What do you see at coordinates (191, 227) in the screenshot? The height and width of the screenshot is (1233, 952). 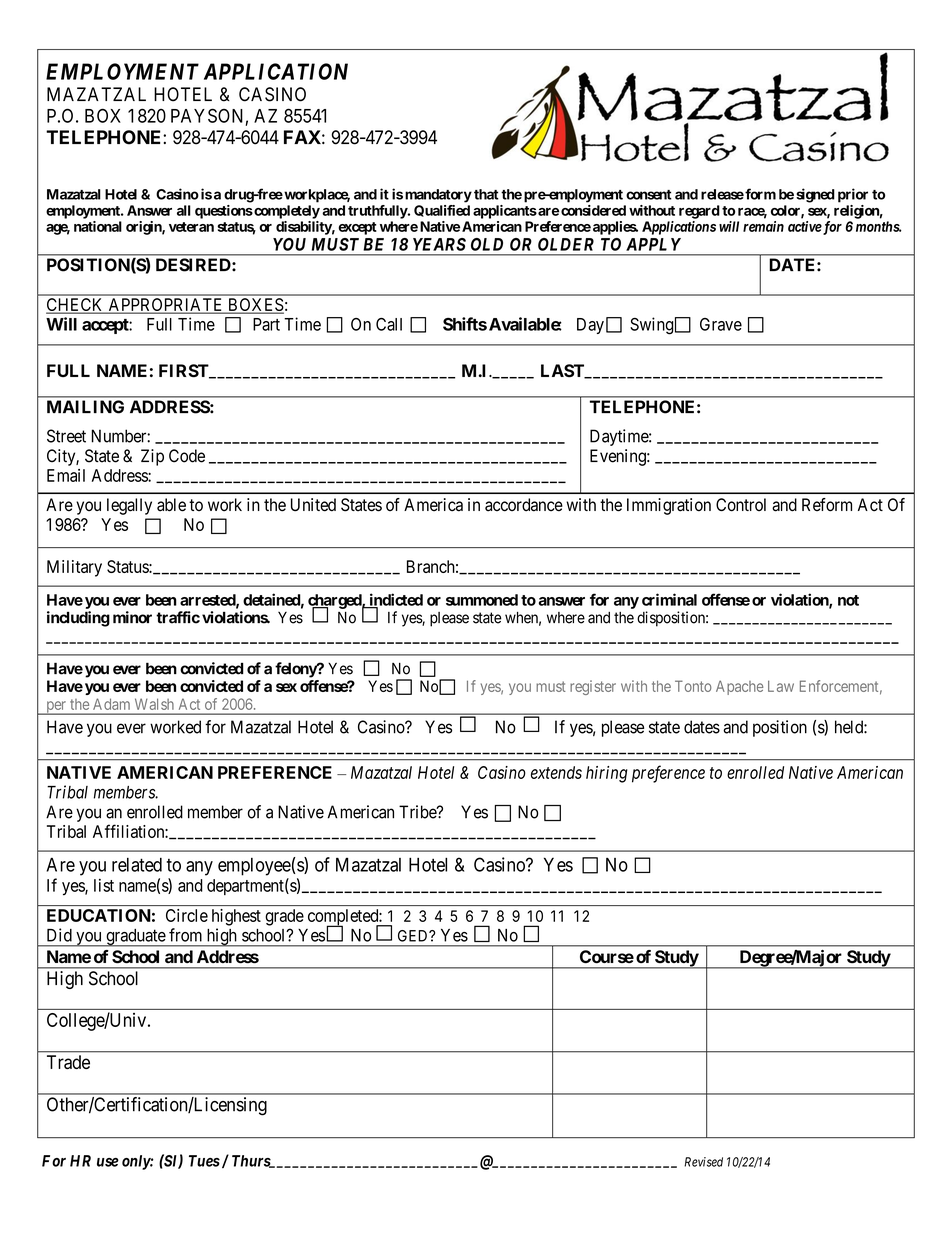 I see `veteran` at bounding box center [191, 227].
